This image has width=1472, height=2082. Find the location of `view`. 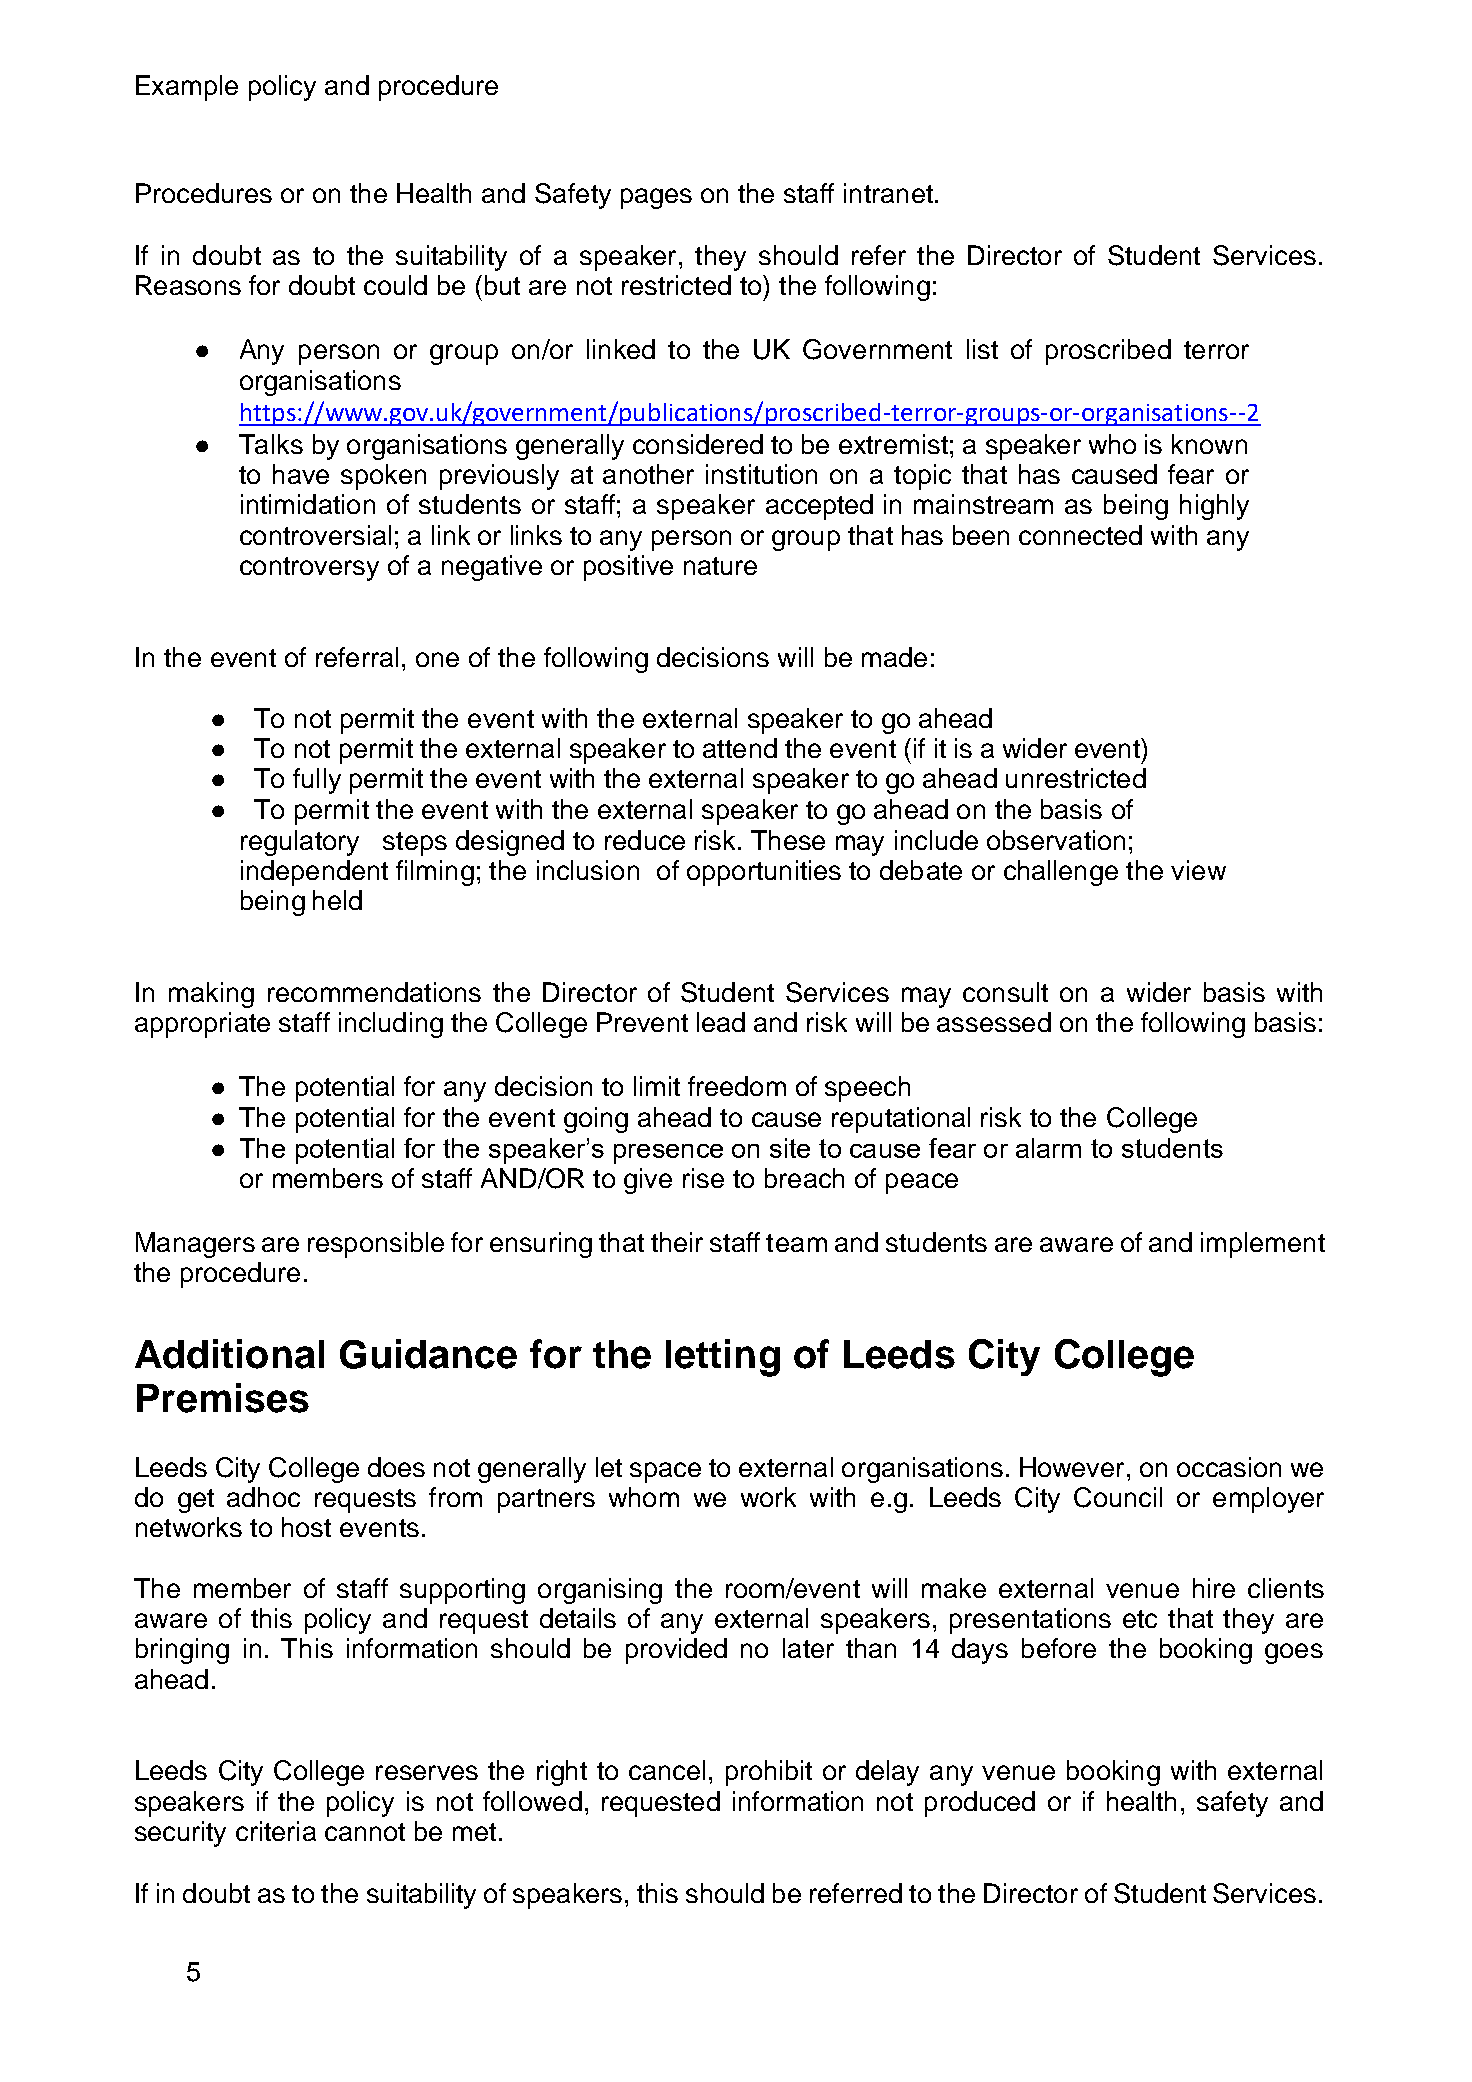

view is located at coordinates (1198, 870).
